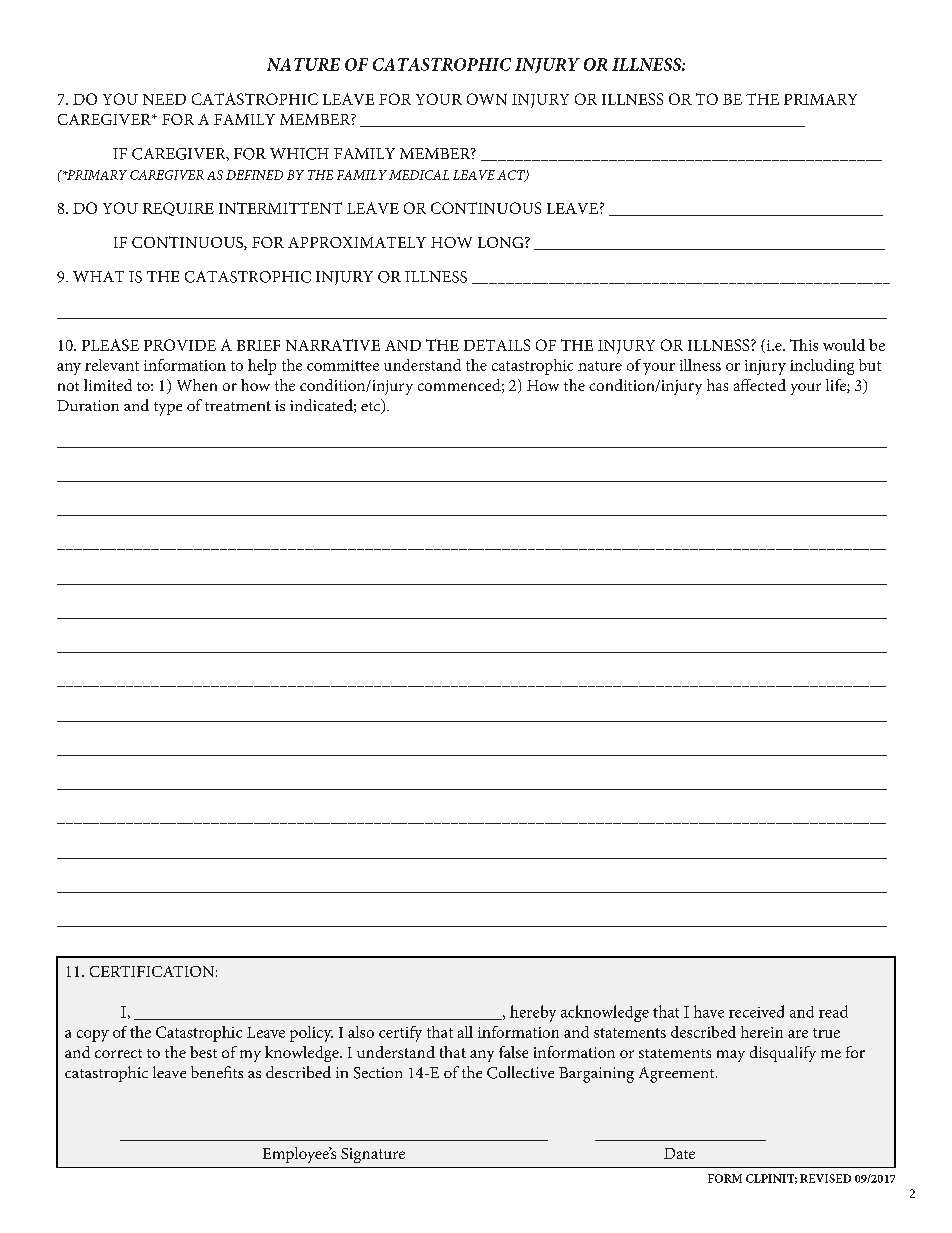 The image size is (952, 1233). Describe the element at coordinates (372, 406) in the screenshot. I see `etc` at that location.
